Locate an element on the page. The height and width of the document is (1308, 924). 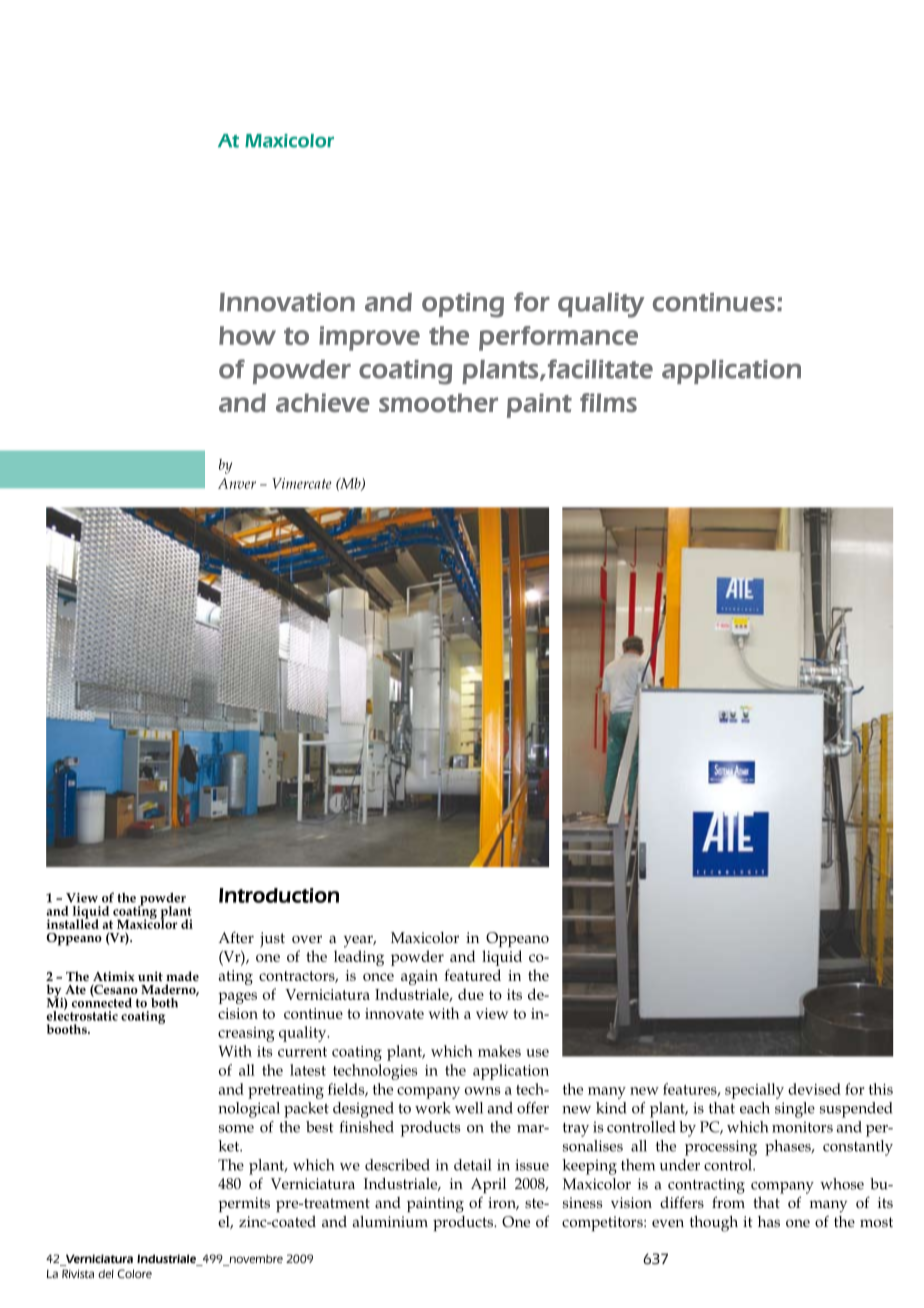
Introduction is located at coordinates (279, 895).
